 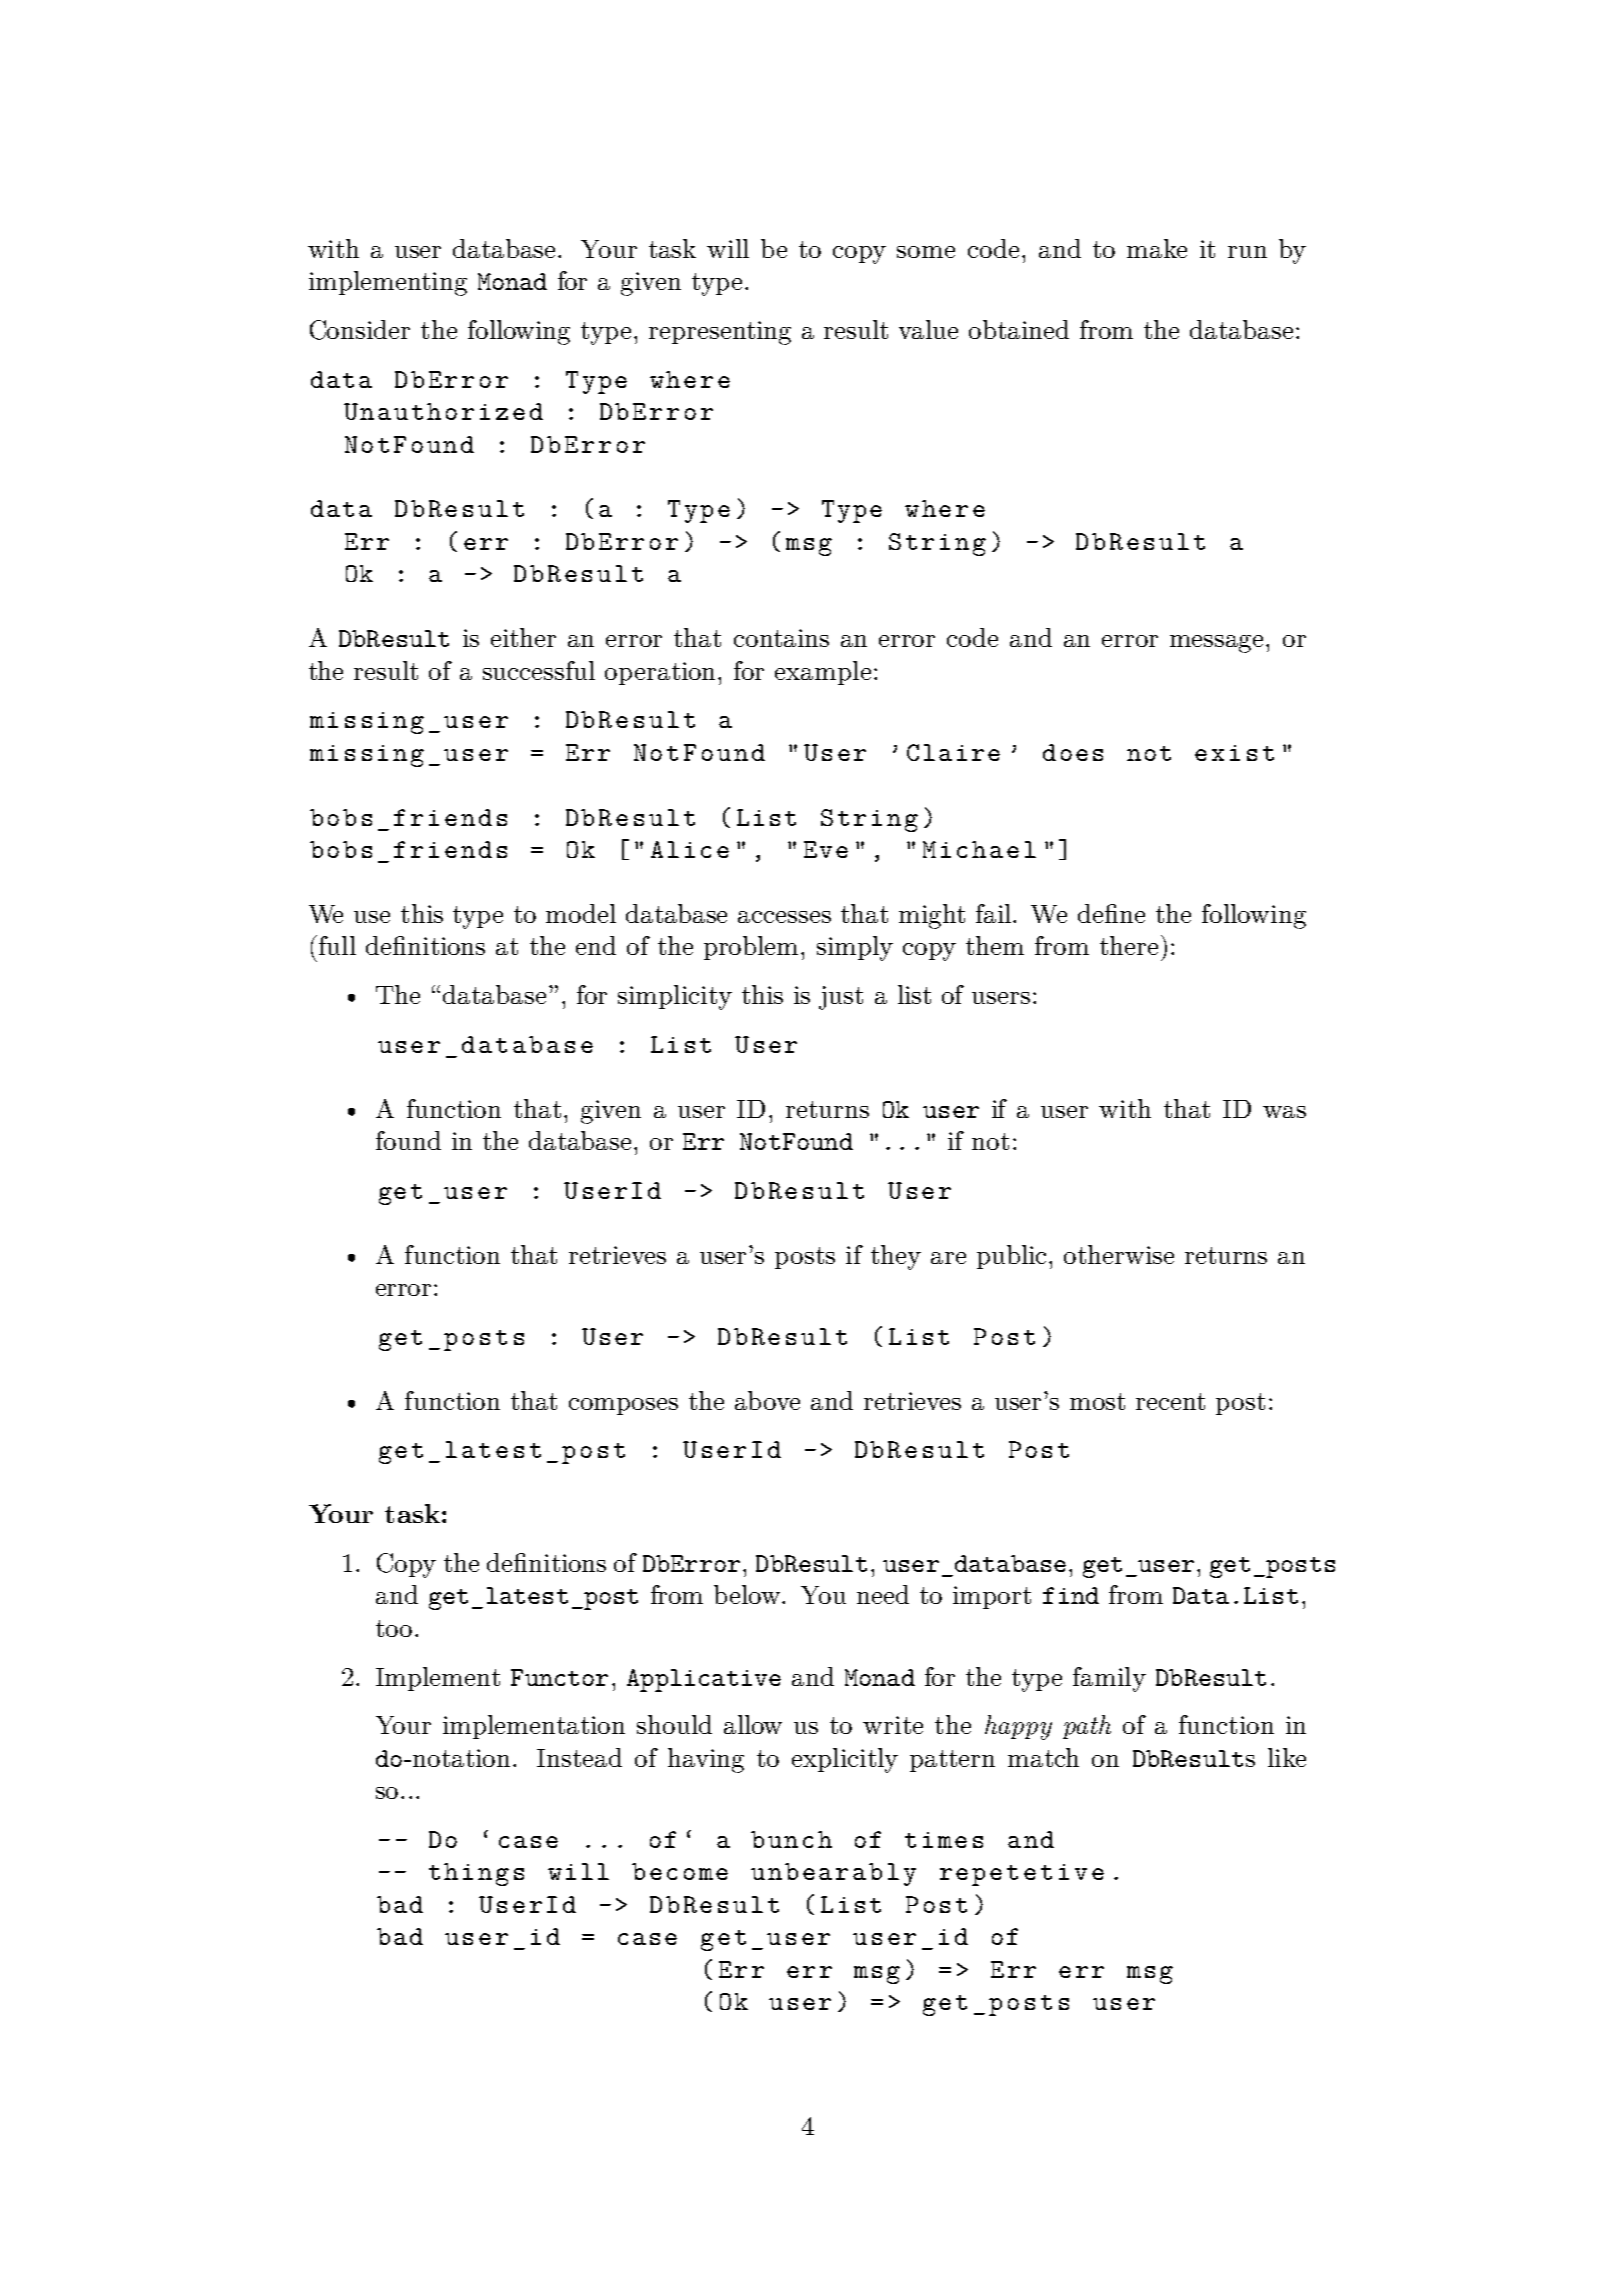 What do you see at coordinates (623, 1406) in the document?
I see `composes` at bounding box center [623, 1406].
